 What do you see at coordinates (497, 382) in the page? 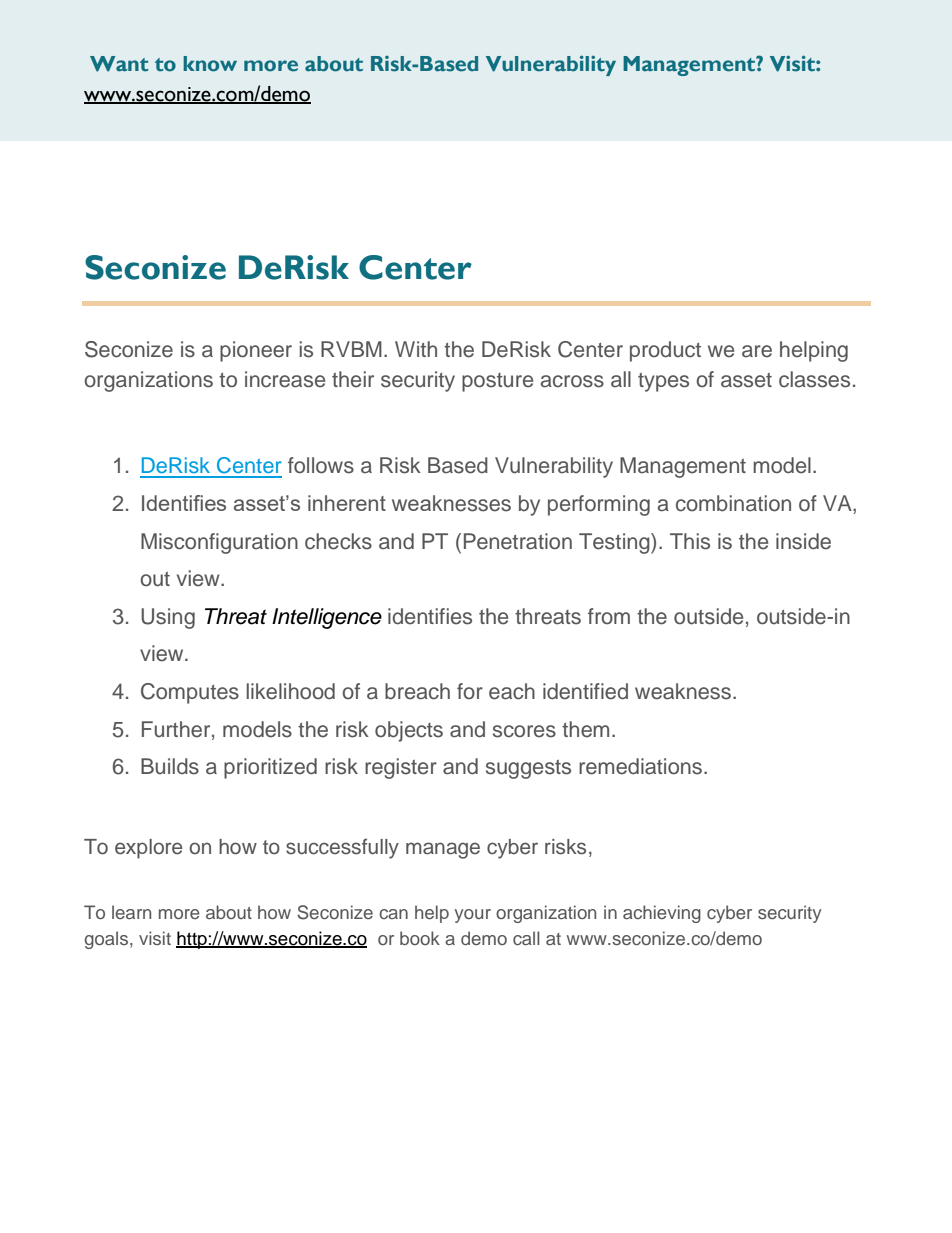
I see `posture` at bounding box center [497, 382].
